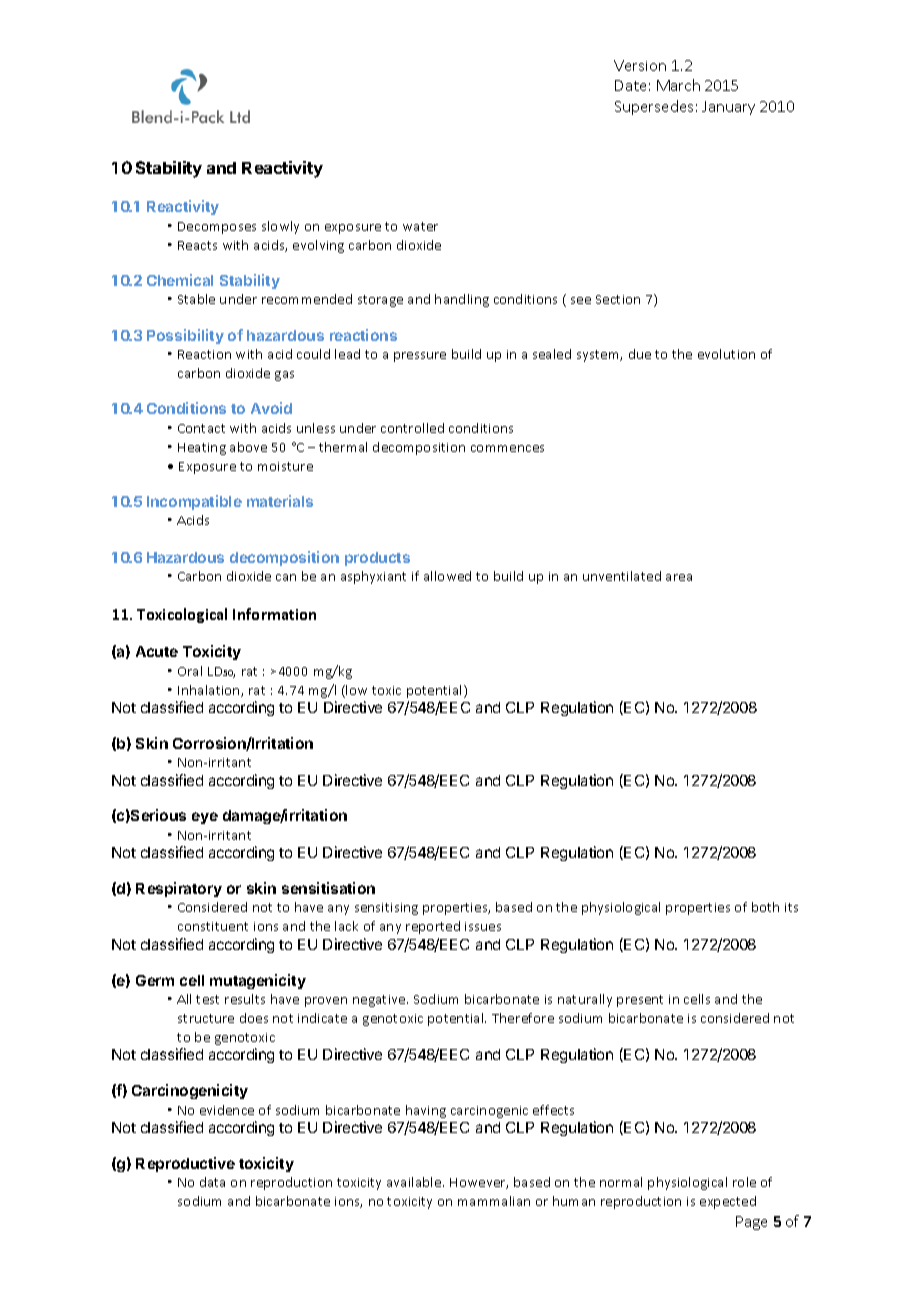  I want to click on eye, so click(205, 818).
